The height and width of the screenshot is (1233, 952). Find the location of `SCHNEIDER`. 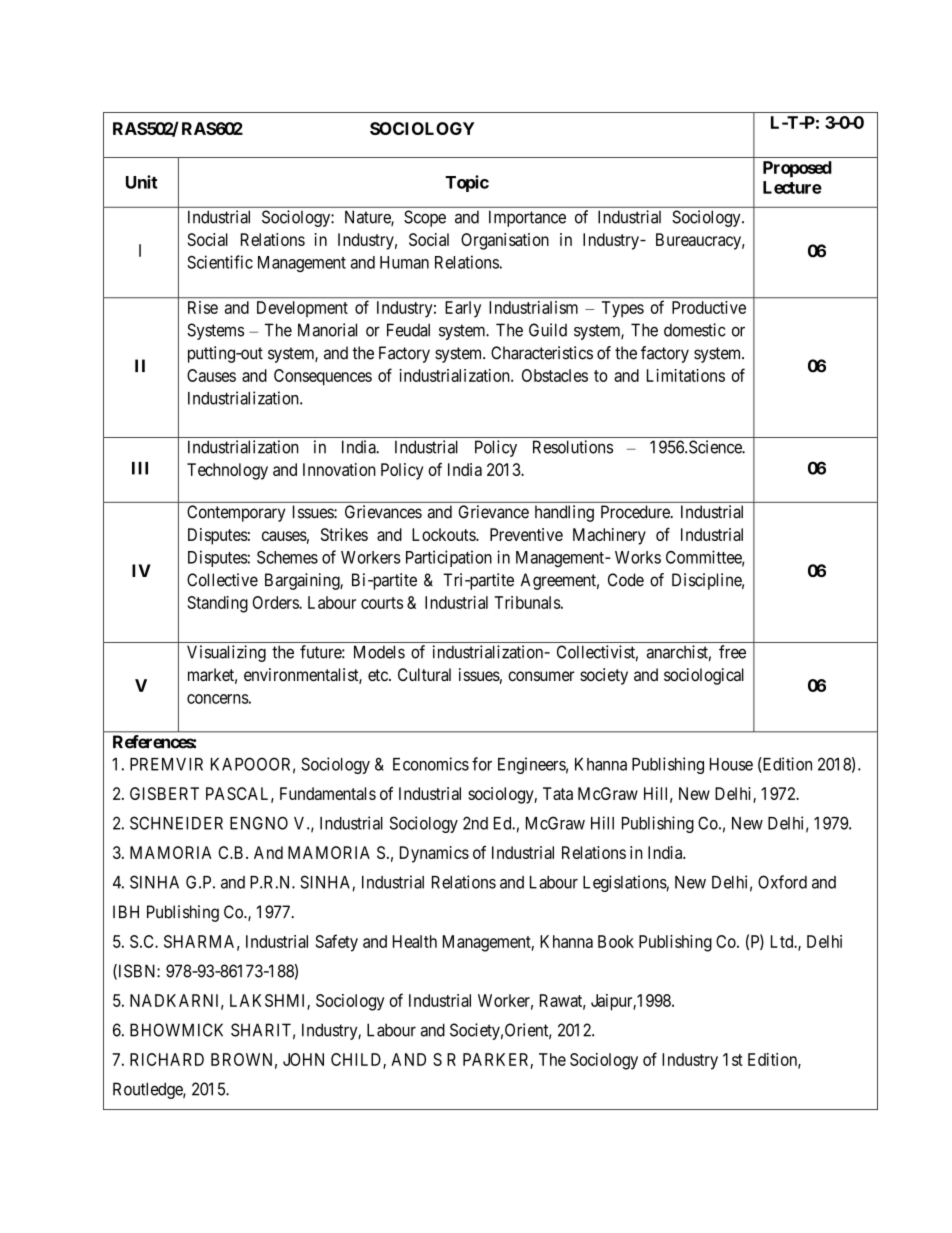

SCHNEIDER is located at coordinates (176, 823).
